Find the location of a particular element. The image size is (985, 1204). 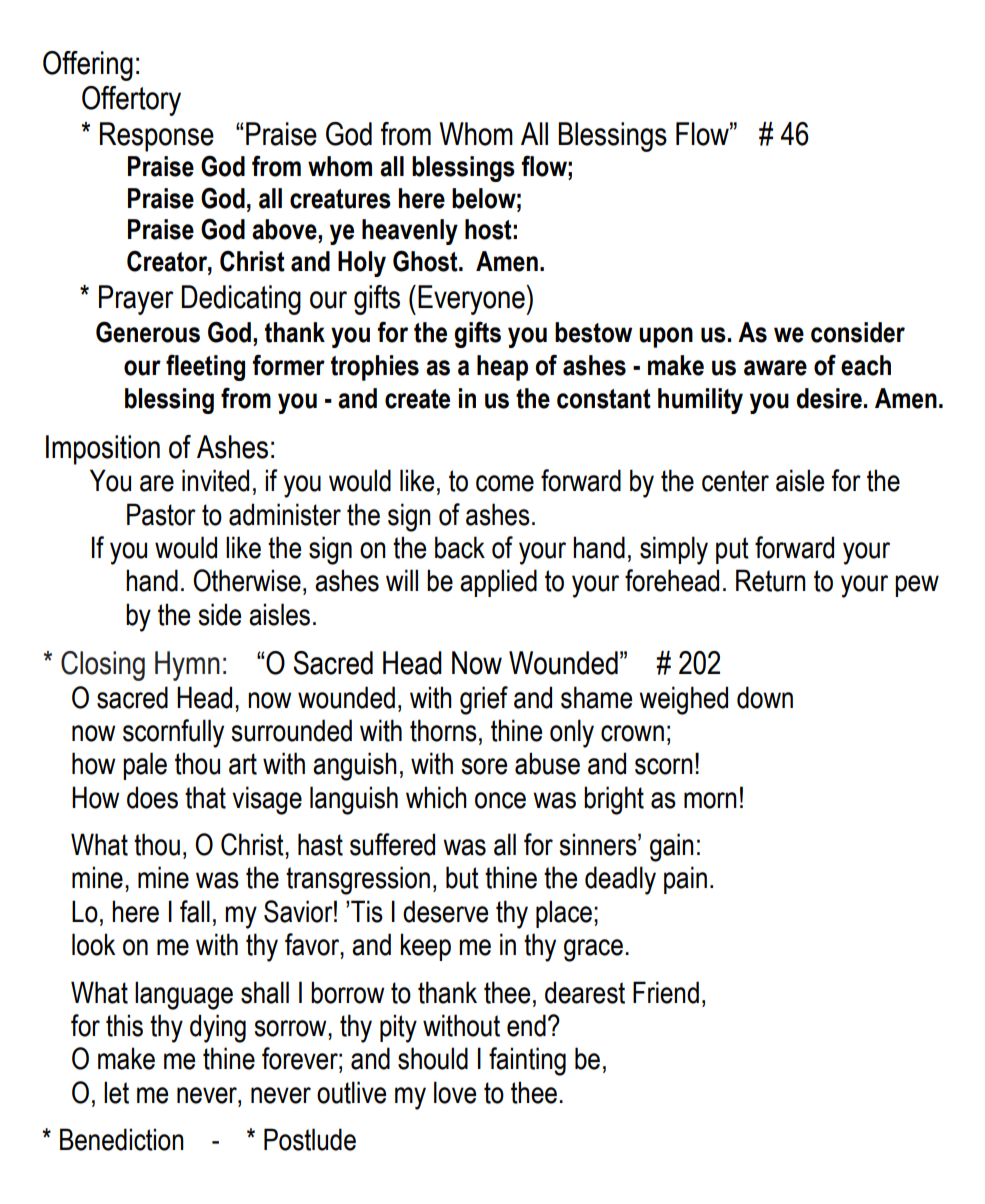

creatures is located at coordinates (340, 199).
